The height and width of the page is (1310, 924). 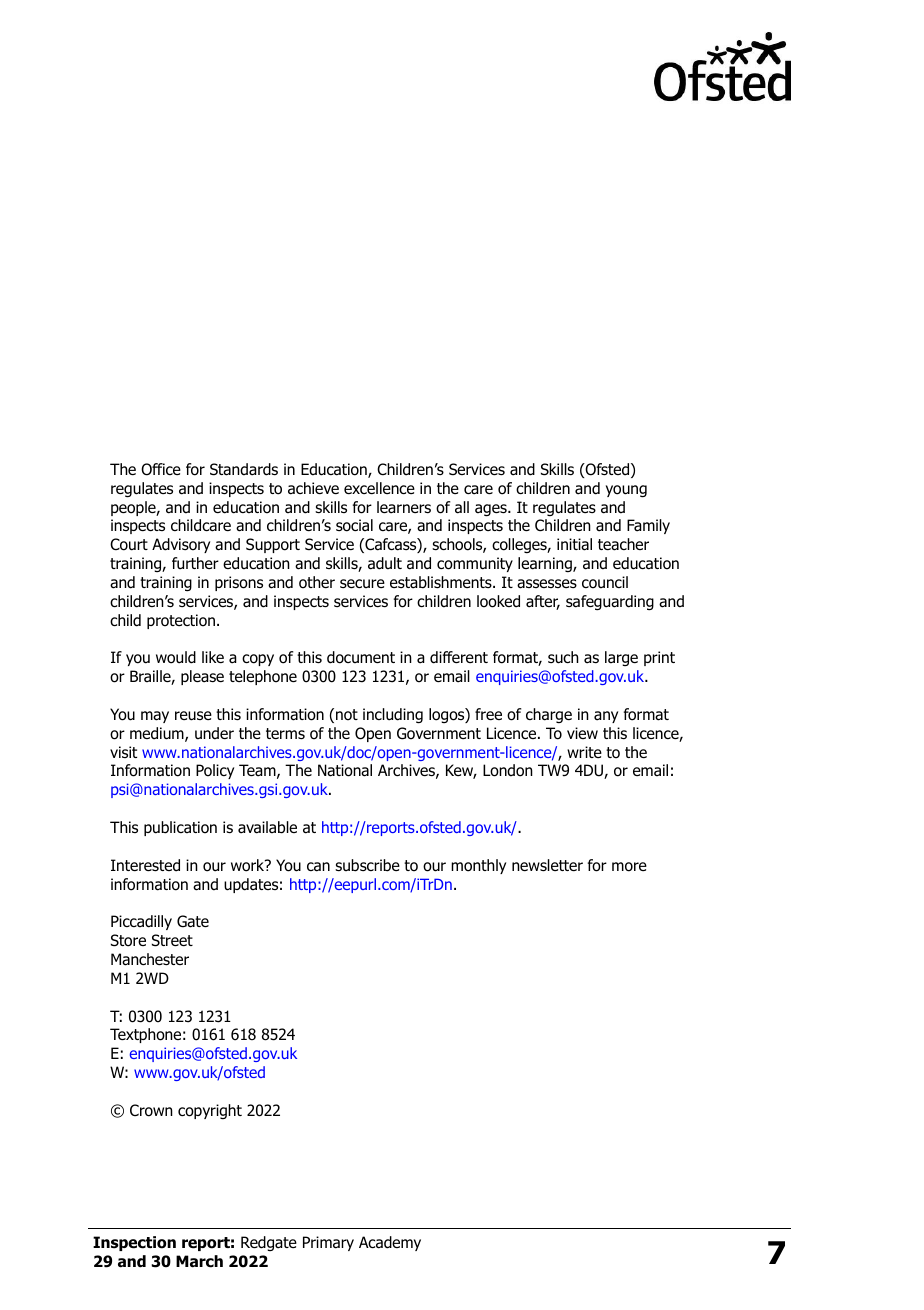 What do you see at coordinates (145, 865) in the page?
I see `Interested` at bounding box center [145, 865].
